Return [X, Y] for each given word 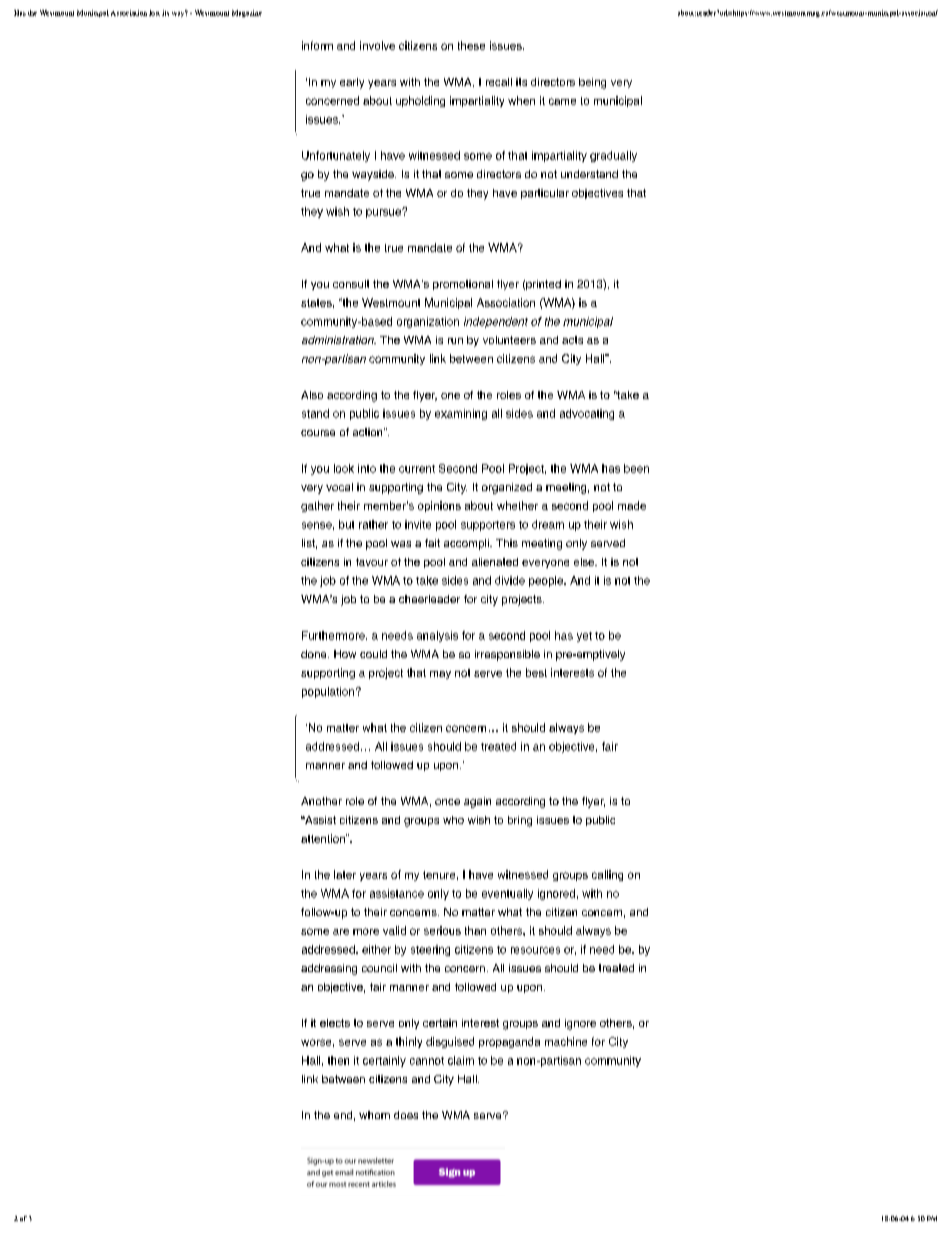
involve [377, 45]
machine [566, 1041]
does [406, 1115]
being [592, 83]
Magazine [247, 13]
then [338, 1060]
